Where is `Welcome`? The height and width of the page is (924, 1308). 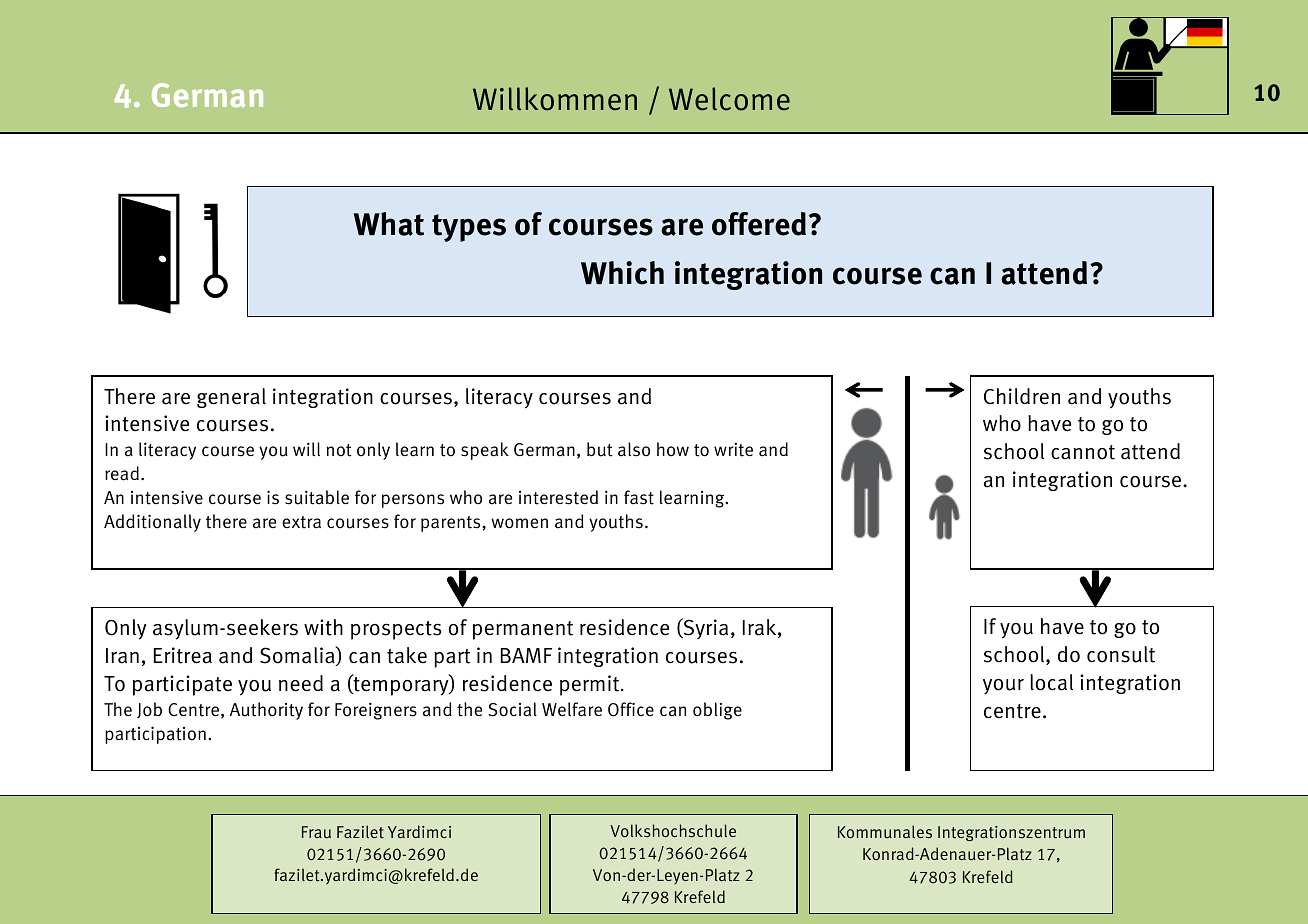
Welcome is located at coordinates (729, 99).
